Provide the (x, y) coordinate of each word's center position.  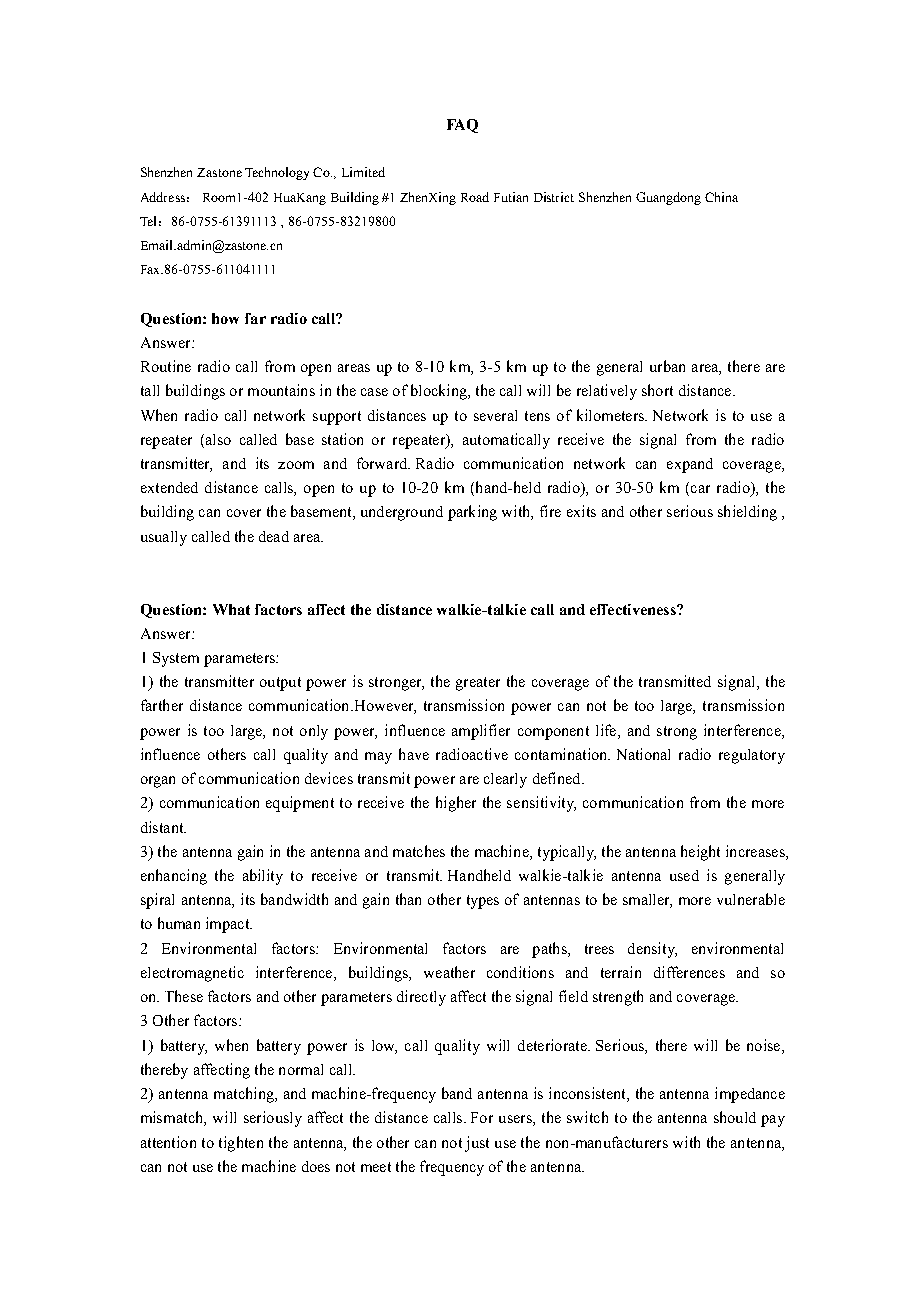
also (217, 439)
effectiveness (634, 609)
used (684, 875)
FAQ (462, 126)
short (657, 390)
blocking (440, 392)
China (721, 197)
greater (478, 684)
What (231, 609)
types (483, 902)
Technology (277, 173)
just (477, 1144)
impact (229, 925)
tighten (241, 1144)
